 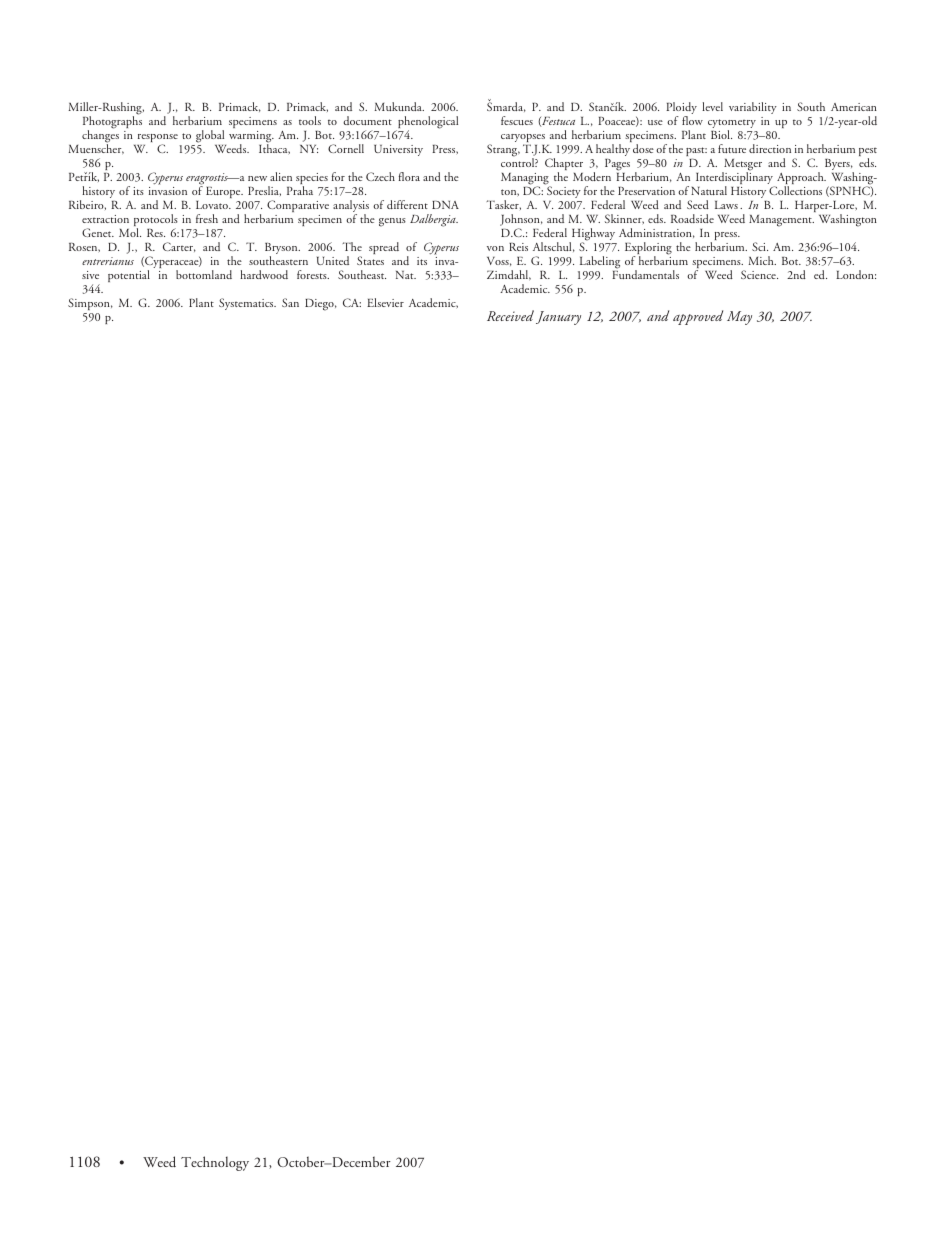 What do you see at coordinates (739, 318) in the screenshot?
I see `May` at bounding box center [739, 318].
